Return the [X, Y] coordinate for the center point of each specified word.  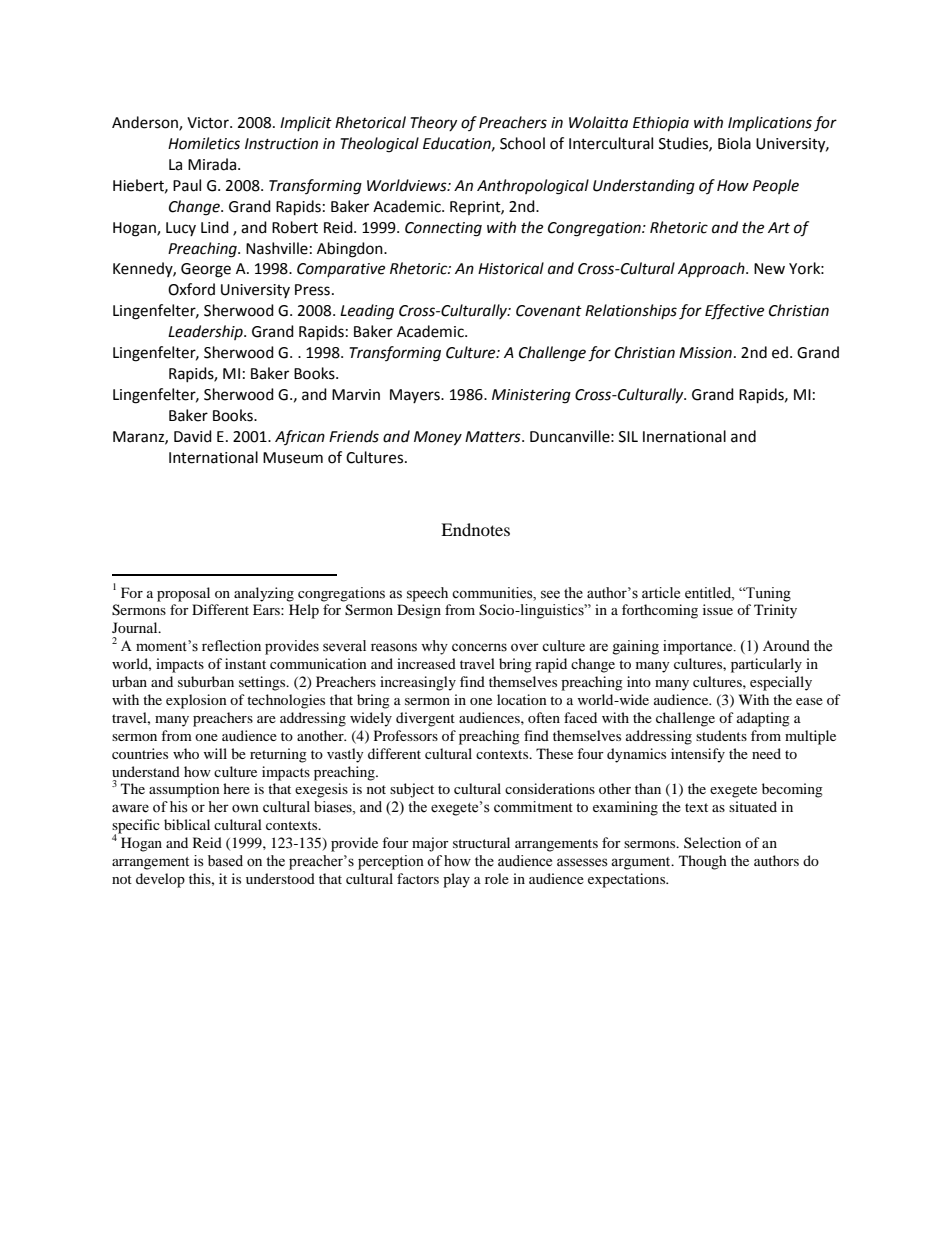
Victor [209, 123]
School [522, 143]
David [193, 436]
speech [427, 594]
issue [718, 609]
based [225, 861]
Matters [494, 437]
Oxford [191, 289]
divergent [425, 719]
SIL [628, 437]
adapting [763, 719]
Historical [511, 268]
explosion [196, 701]
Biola [734, 143]
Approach [712, 270]
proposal [183, 594]
